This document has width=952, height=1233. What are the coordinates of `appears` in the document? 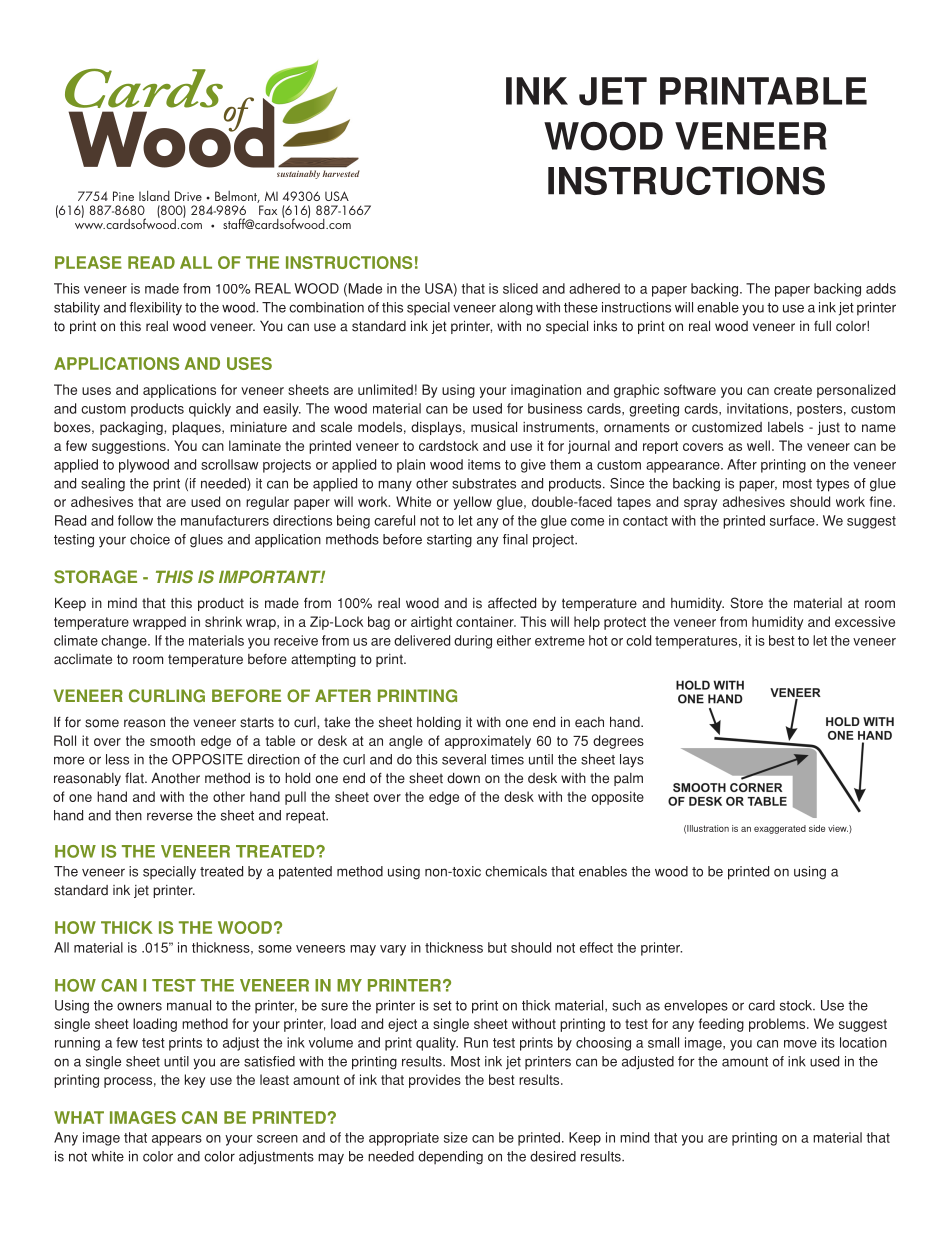 It's located at (177, 1140).
